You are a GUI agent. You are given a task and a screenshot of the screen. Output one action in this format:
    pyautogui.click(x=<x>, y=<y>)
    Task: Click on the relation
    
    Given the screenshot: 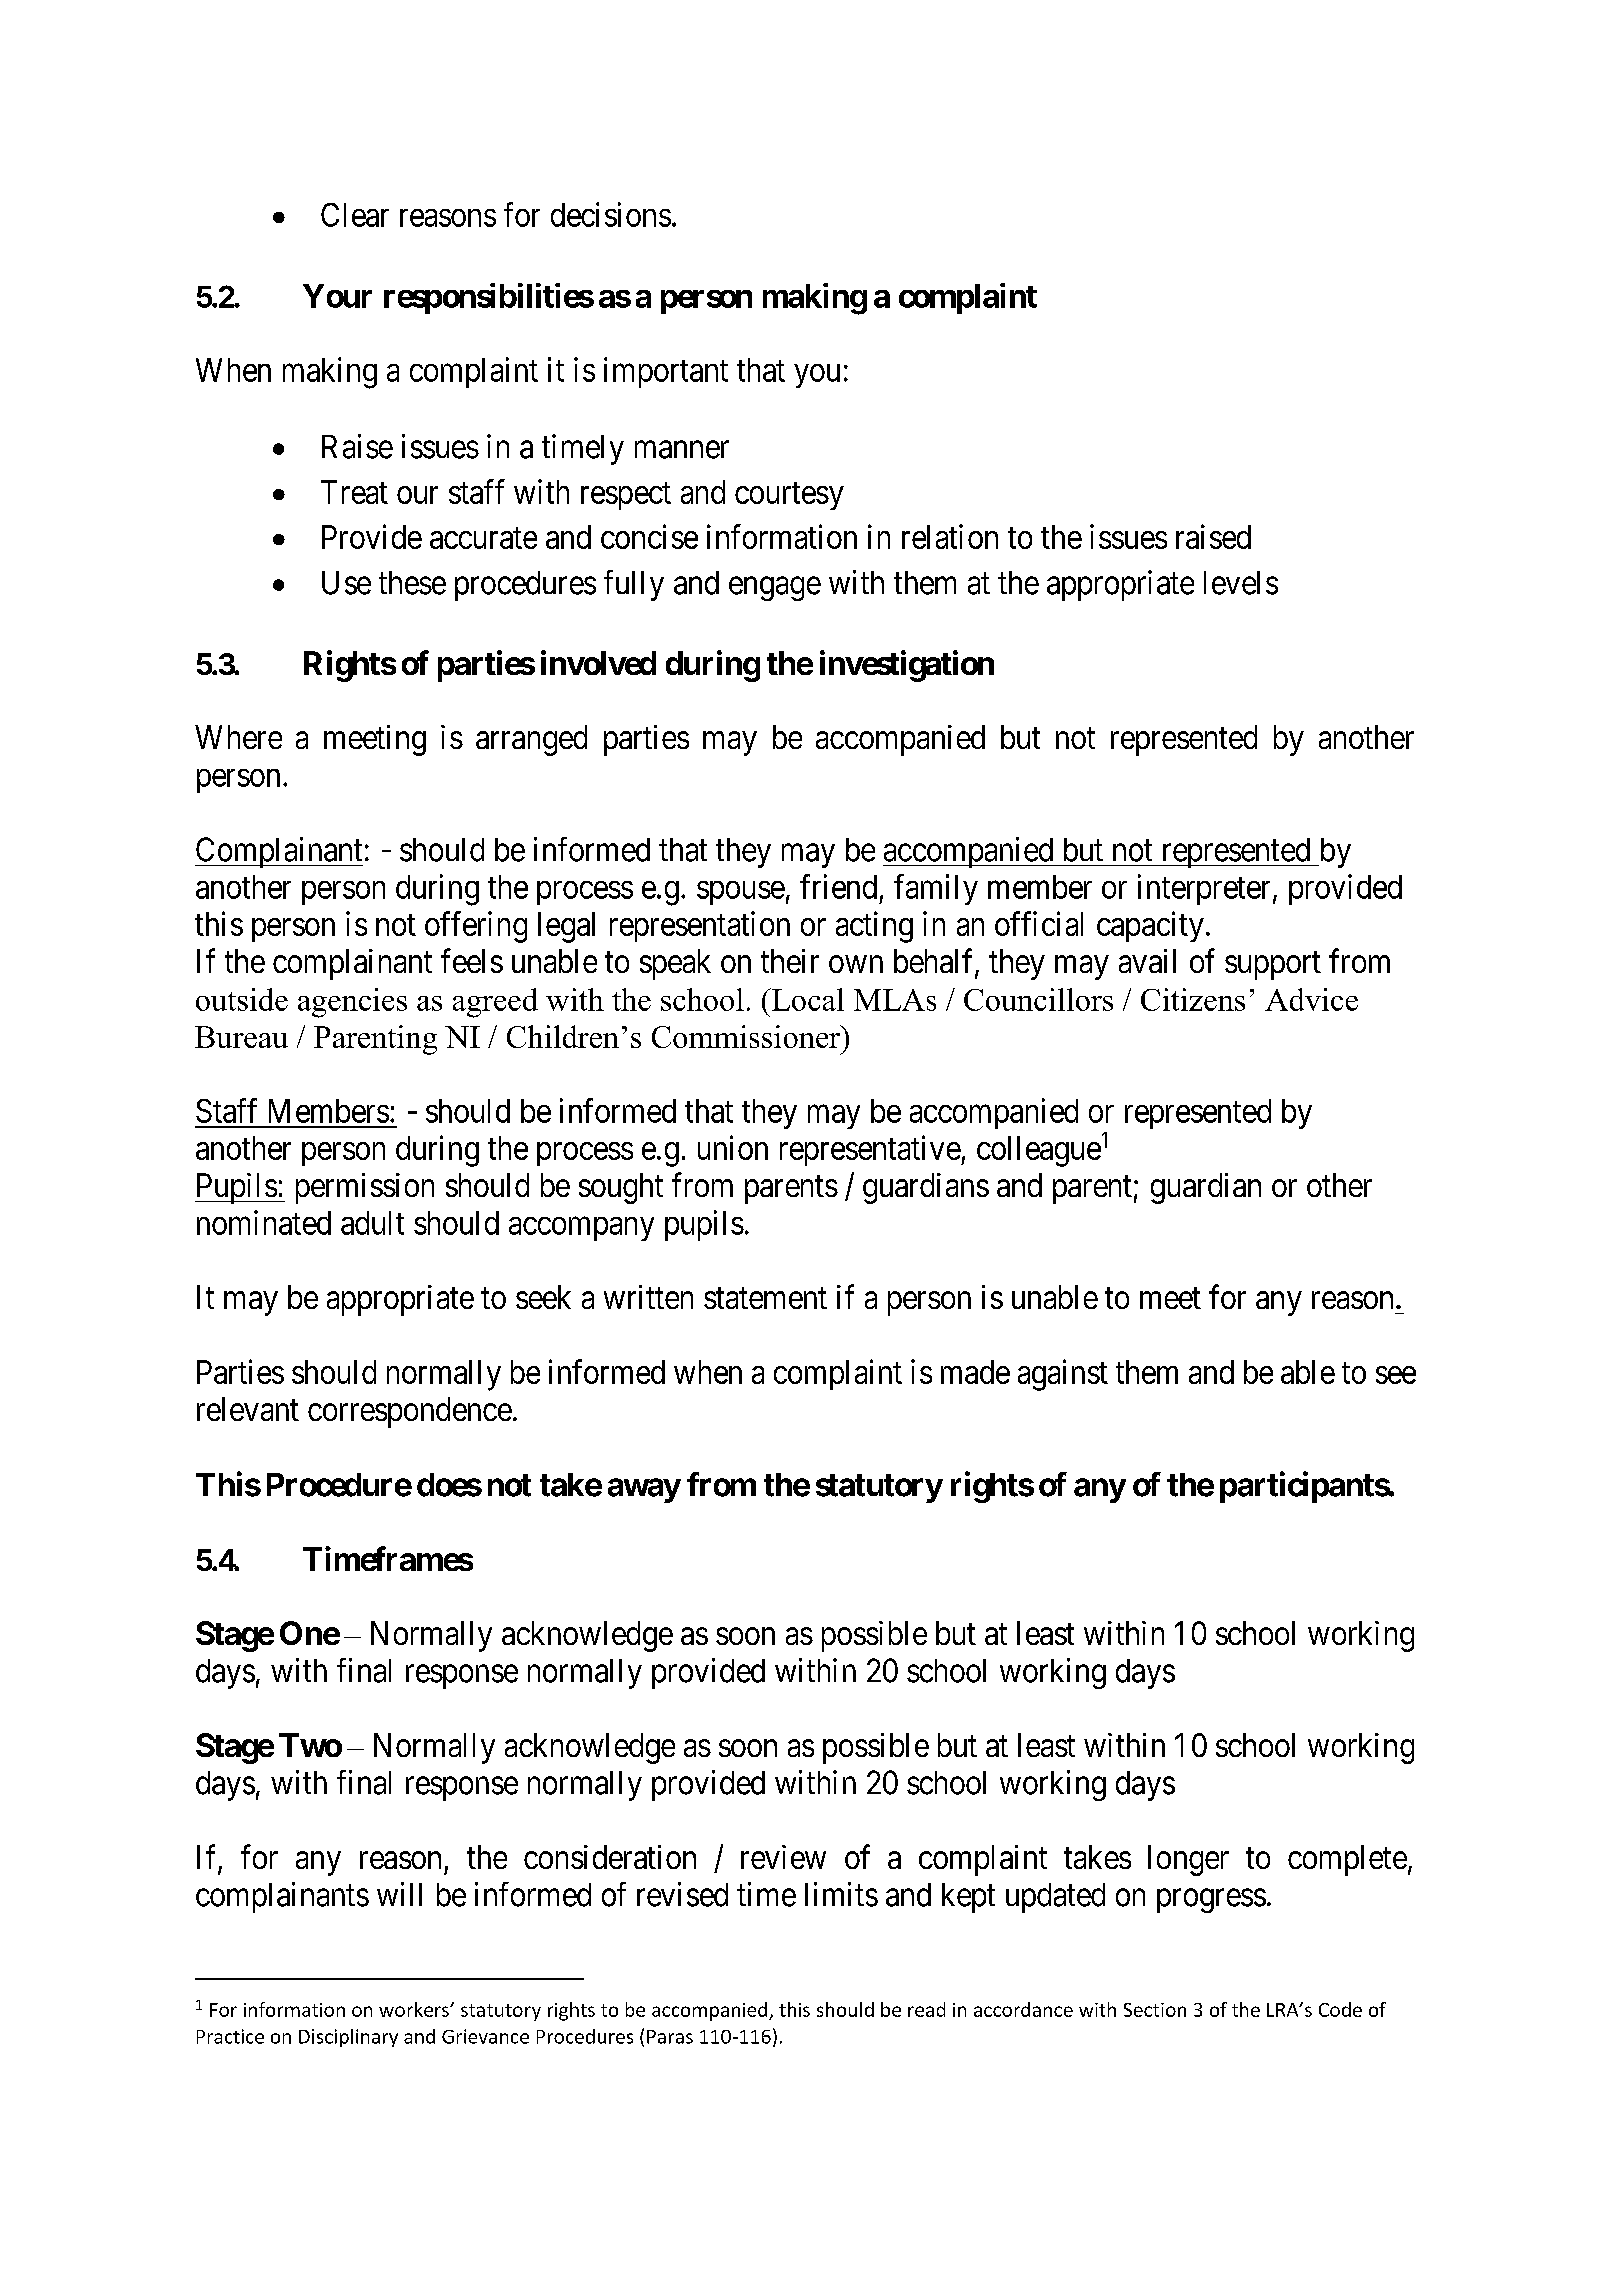 What is the action you would take?
    pyautogui.click(x=950, y=536)
